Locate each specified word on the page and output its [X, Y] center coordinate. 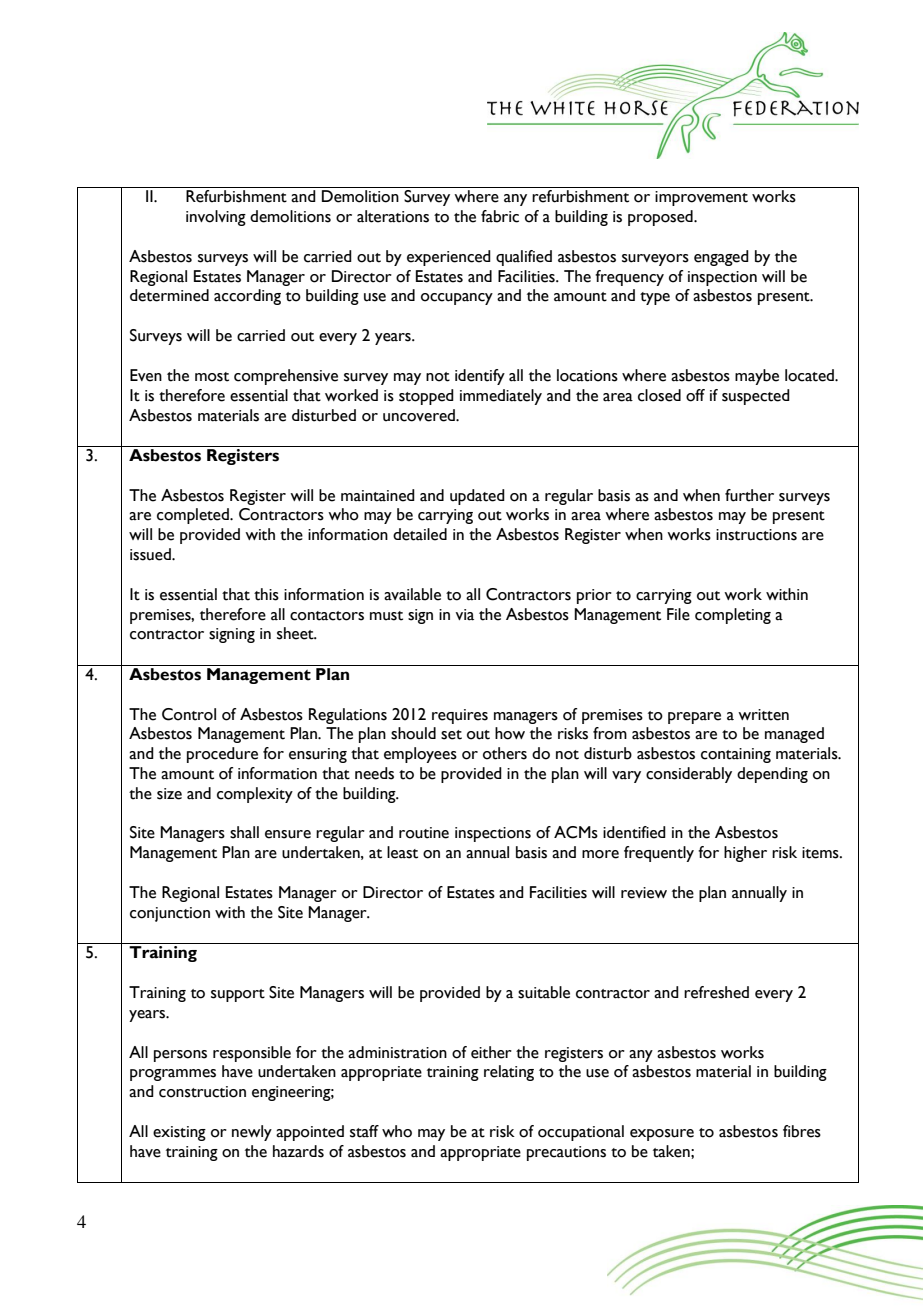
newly [252, 1133]
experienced [449, 258]
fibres [802, 1131]
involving [216, 218]
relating [509, 1073]
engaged [721, 258]
